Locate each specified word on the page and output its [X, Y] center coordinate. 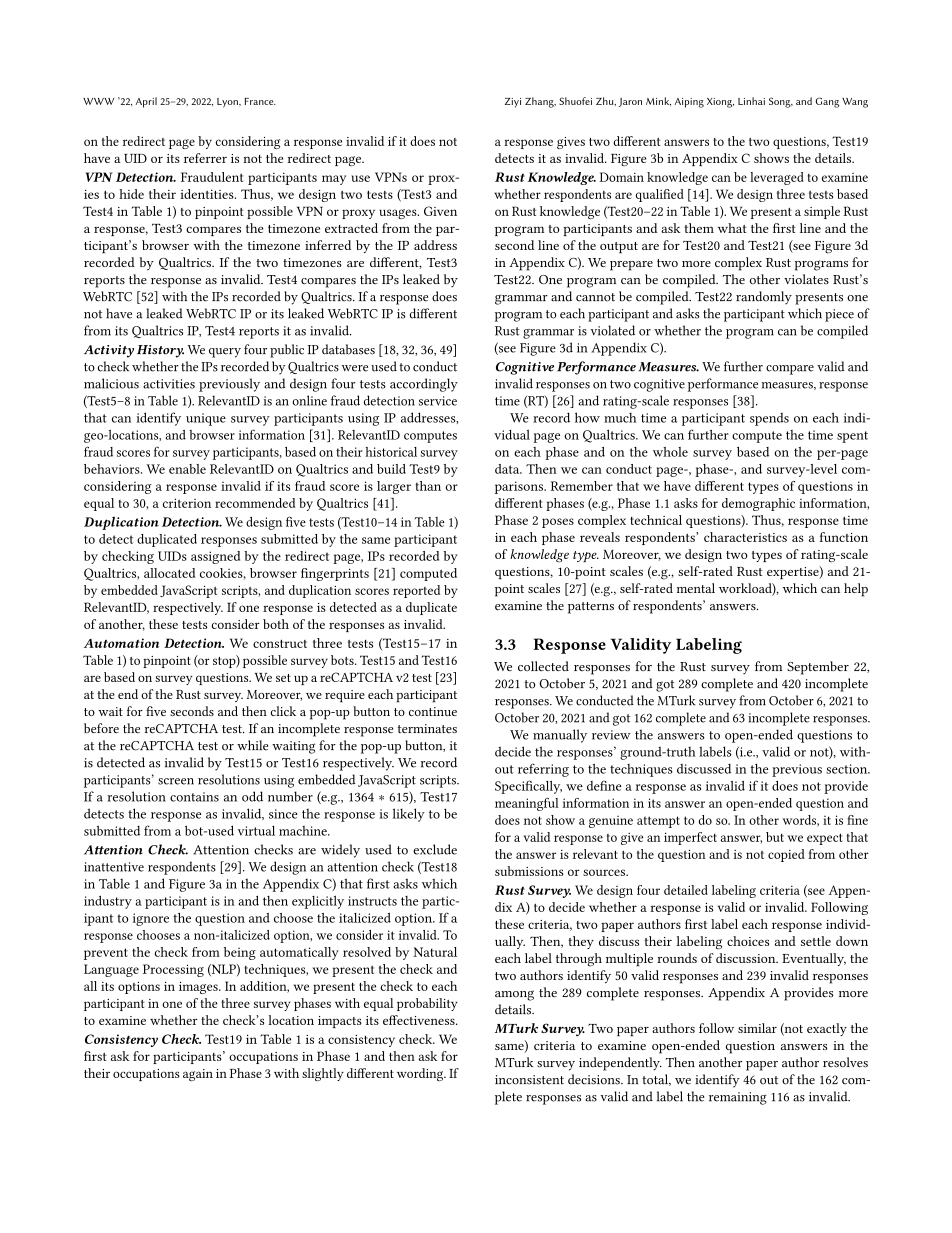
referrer [205, 158]
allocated [169, 573]
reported [416, 591]
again [198, 1075]
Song [781, 102]
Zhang [540, 102]
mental [696, 588]
